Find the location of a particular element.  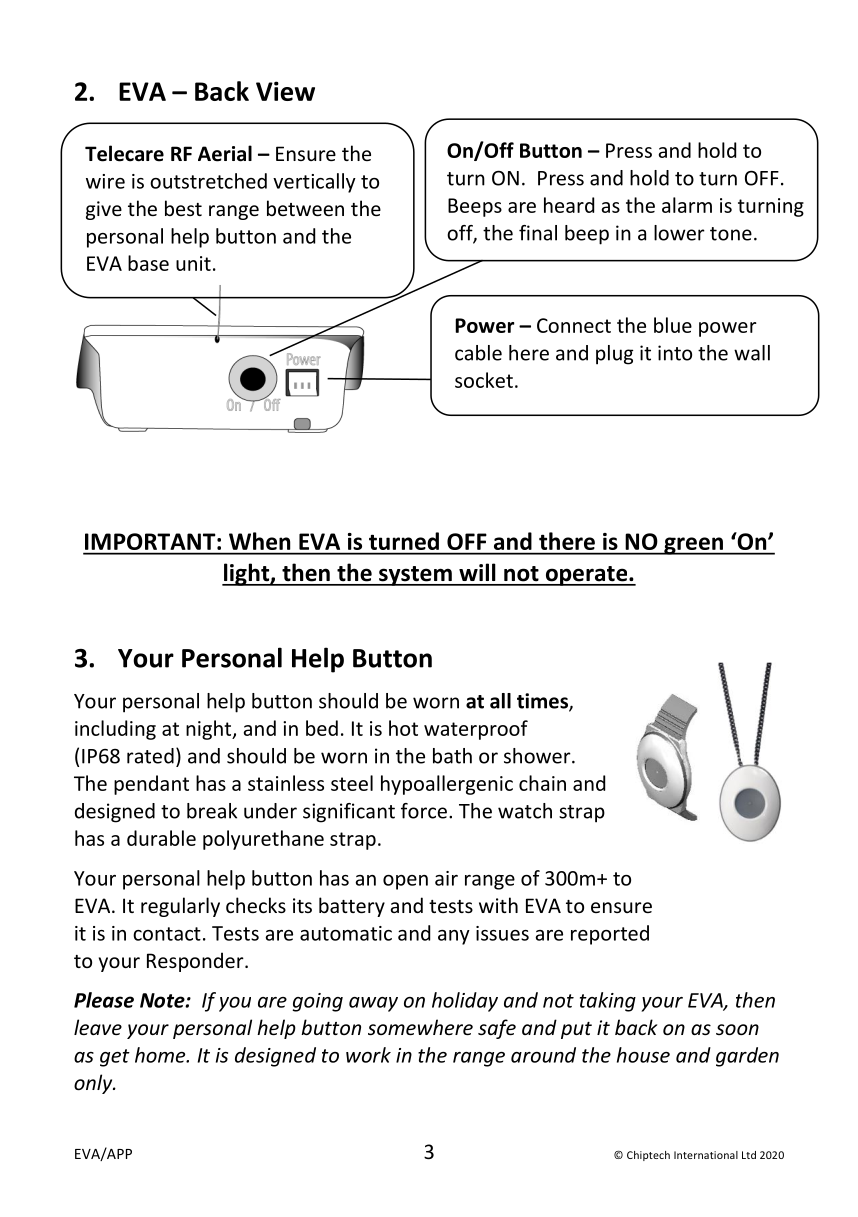

vertically is located at coordinates (314, 183).
